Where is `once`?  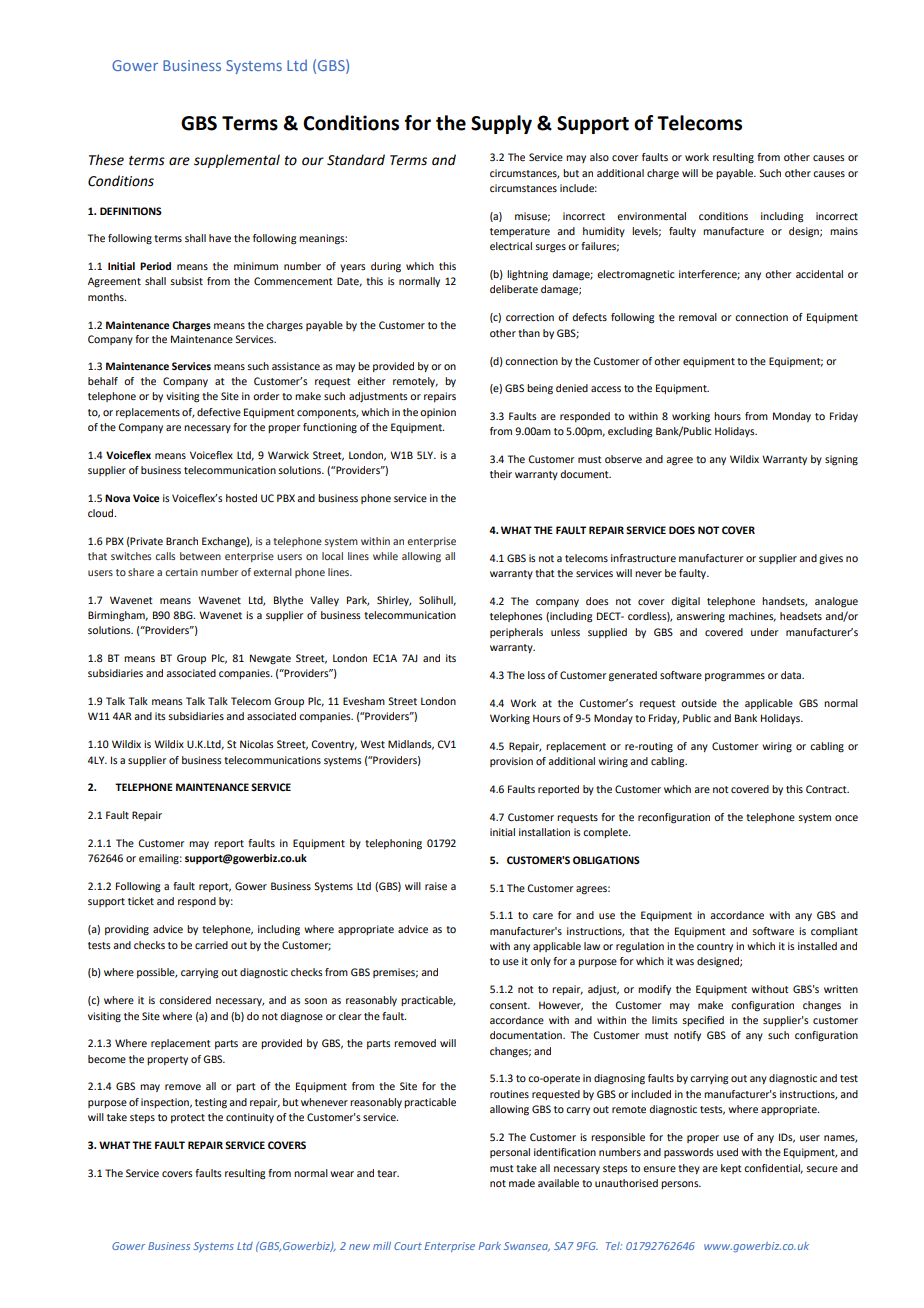 once is located at coordinates (846, 818).
